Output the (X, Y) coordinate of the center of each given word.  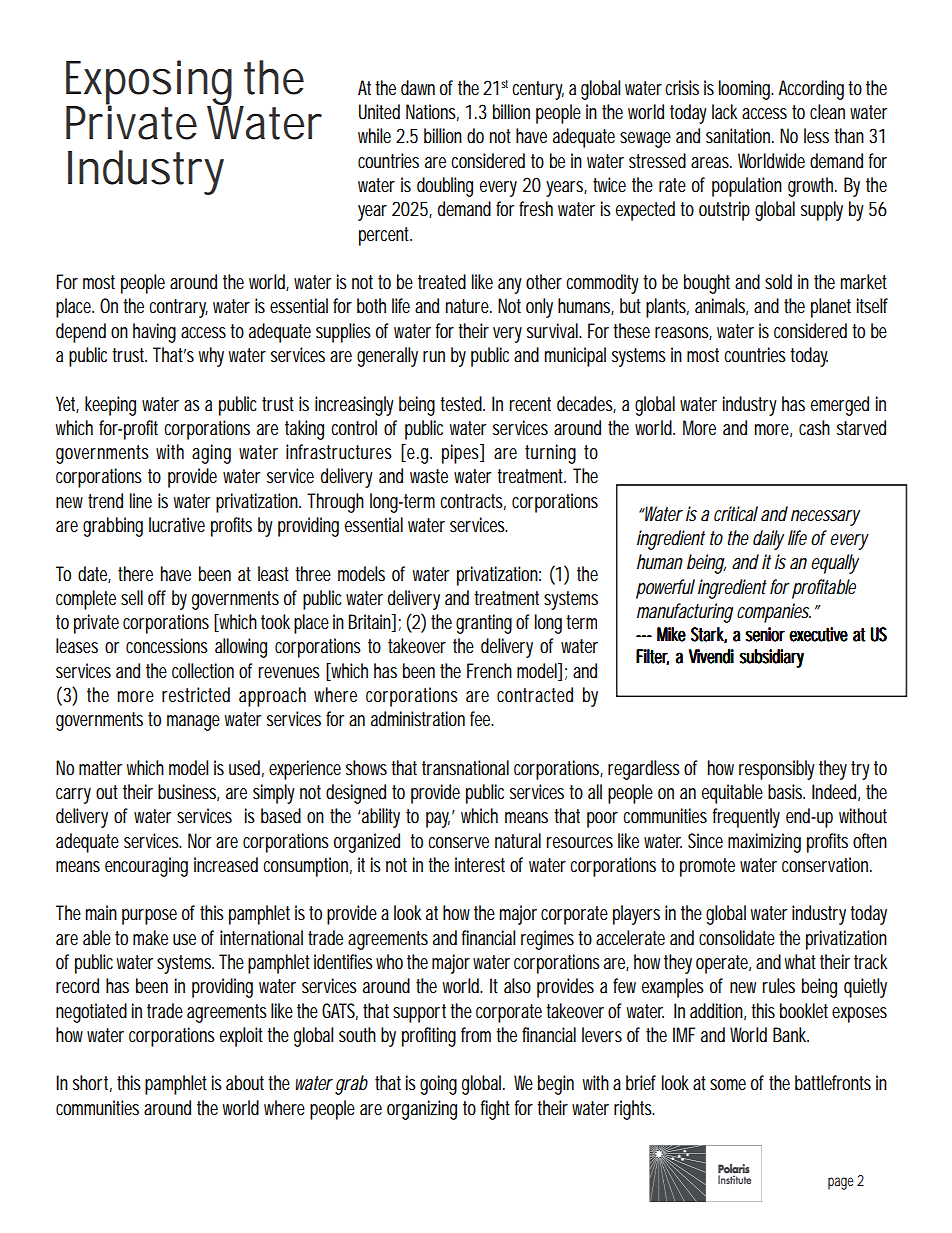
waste (429, 476)
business (188, 792)
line (141, 500)
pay (440, 819)
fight (495, 1110)
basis (786, 792)
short (92, 1083)
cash (814, 427)
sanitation (740, 136)
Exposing (149, 83)
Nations (432, 112)
